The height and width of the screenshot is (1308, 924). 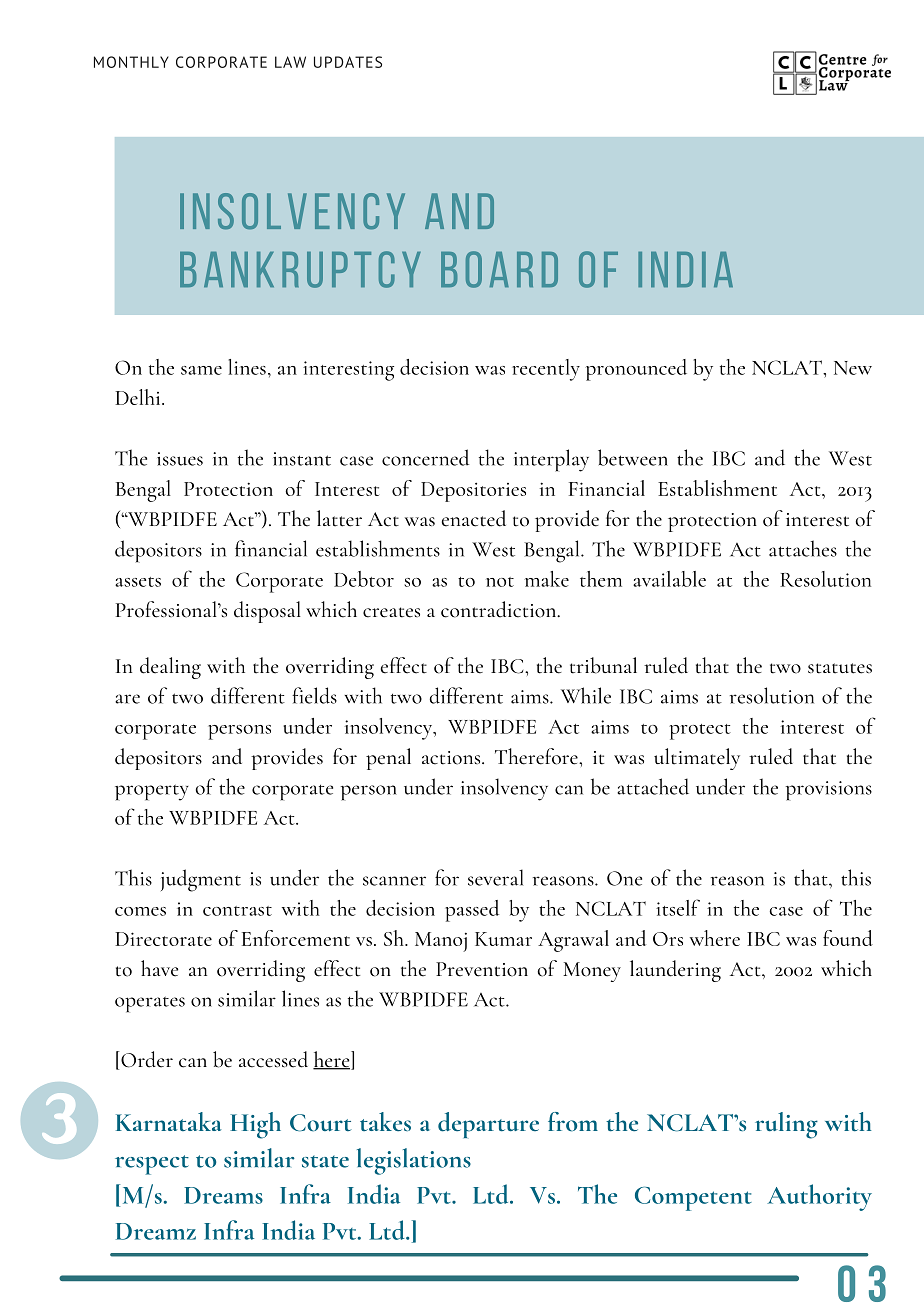 I want to click on contradiction, so click(x=500, y=609).
